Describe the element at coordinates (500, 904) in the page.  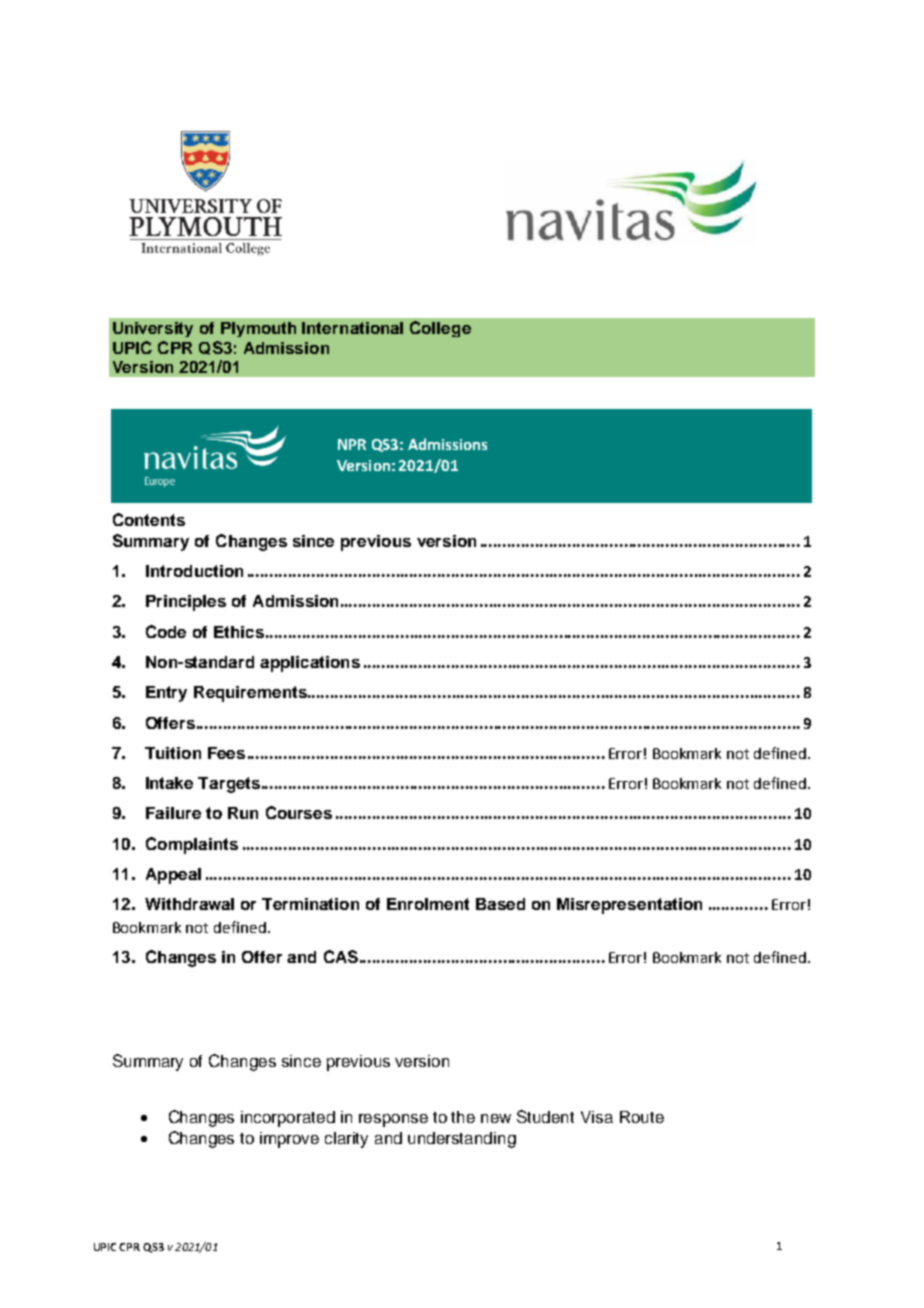
I see `Based` at that location.
